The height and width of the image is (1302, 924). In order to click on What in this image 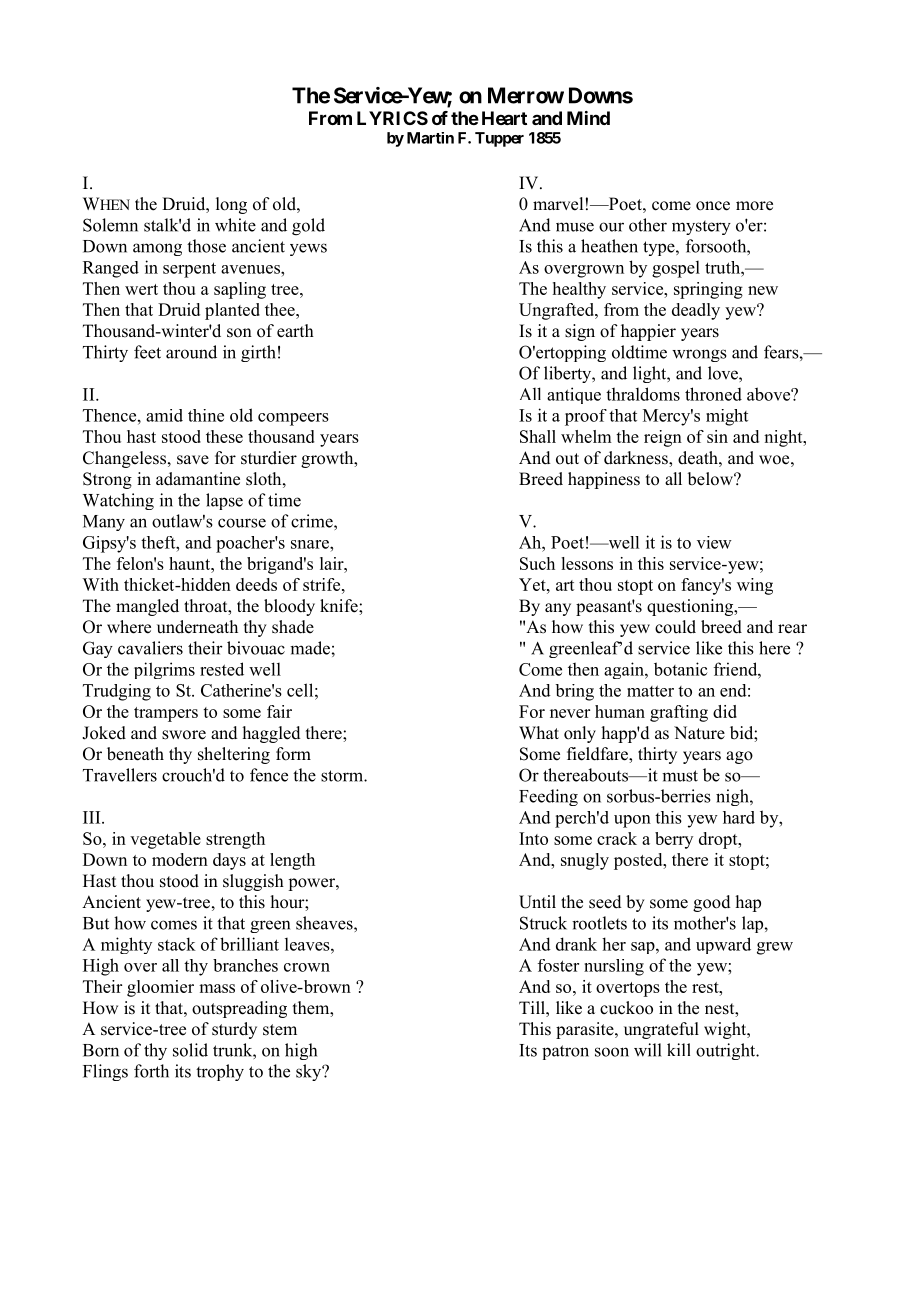, I will do `click(539, 732)`.
